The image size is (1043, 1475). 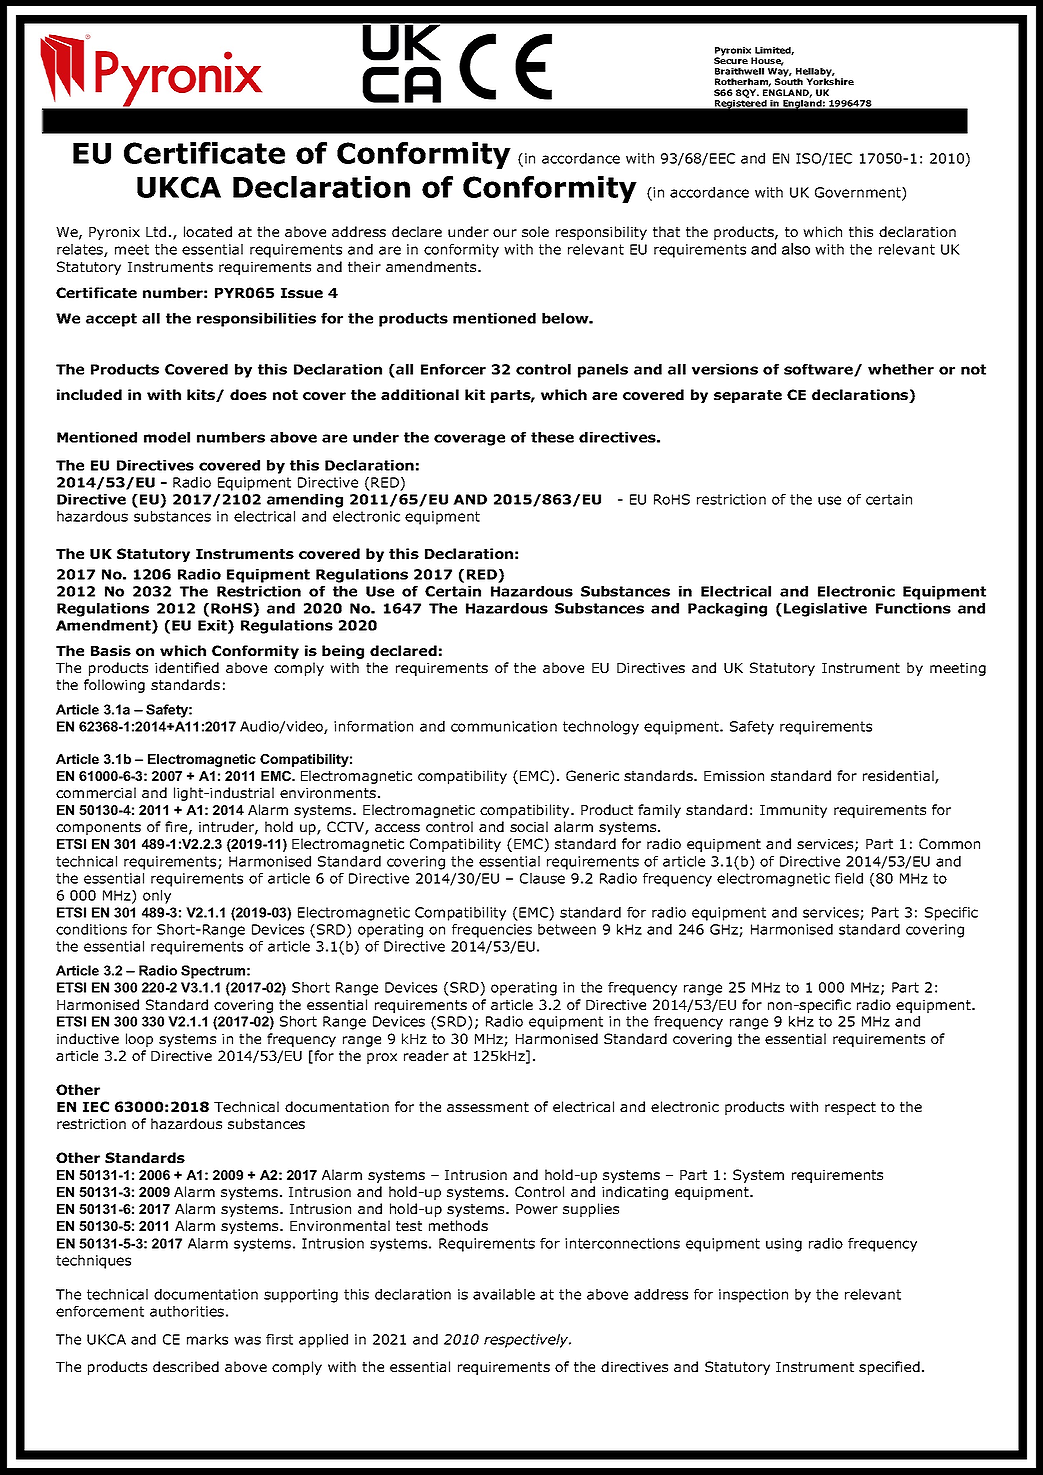 I want to click on located, so click(x=208, y=231).
